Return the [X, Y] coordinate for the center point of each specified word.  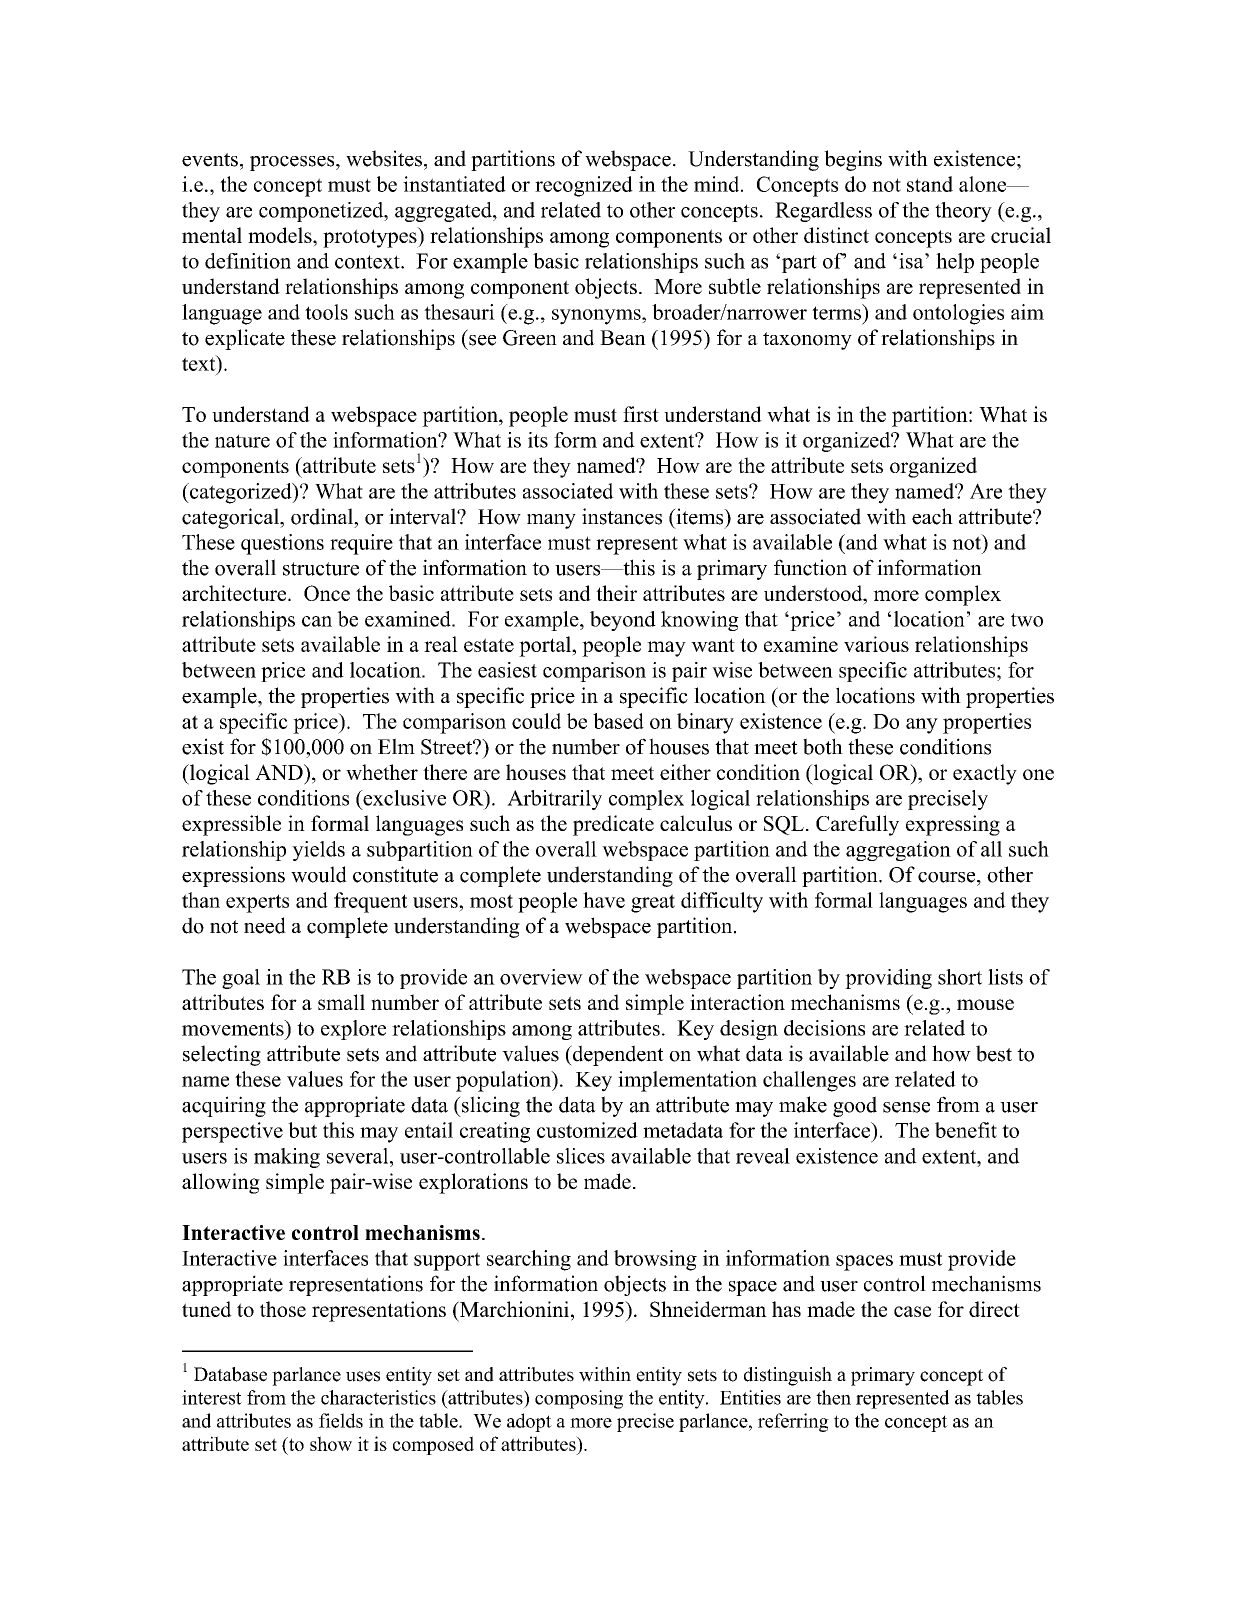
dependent [617, 1055]
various [876, 644]
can [317, 621]
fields [341, 1420]
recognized [584, 186]
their [616, 593]
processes [293, 163]
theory [963, 212]
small [341, 1002]
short [960, 977]
